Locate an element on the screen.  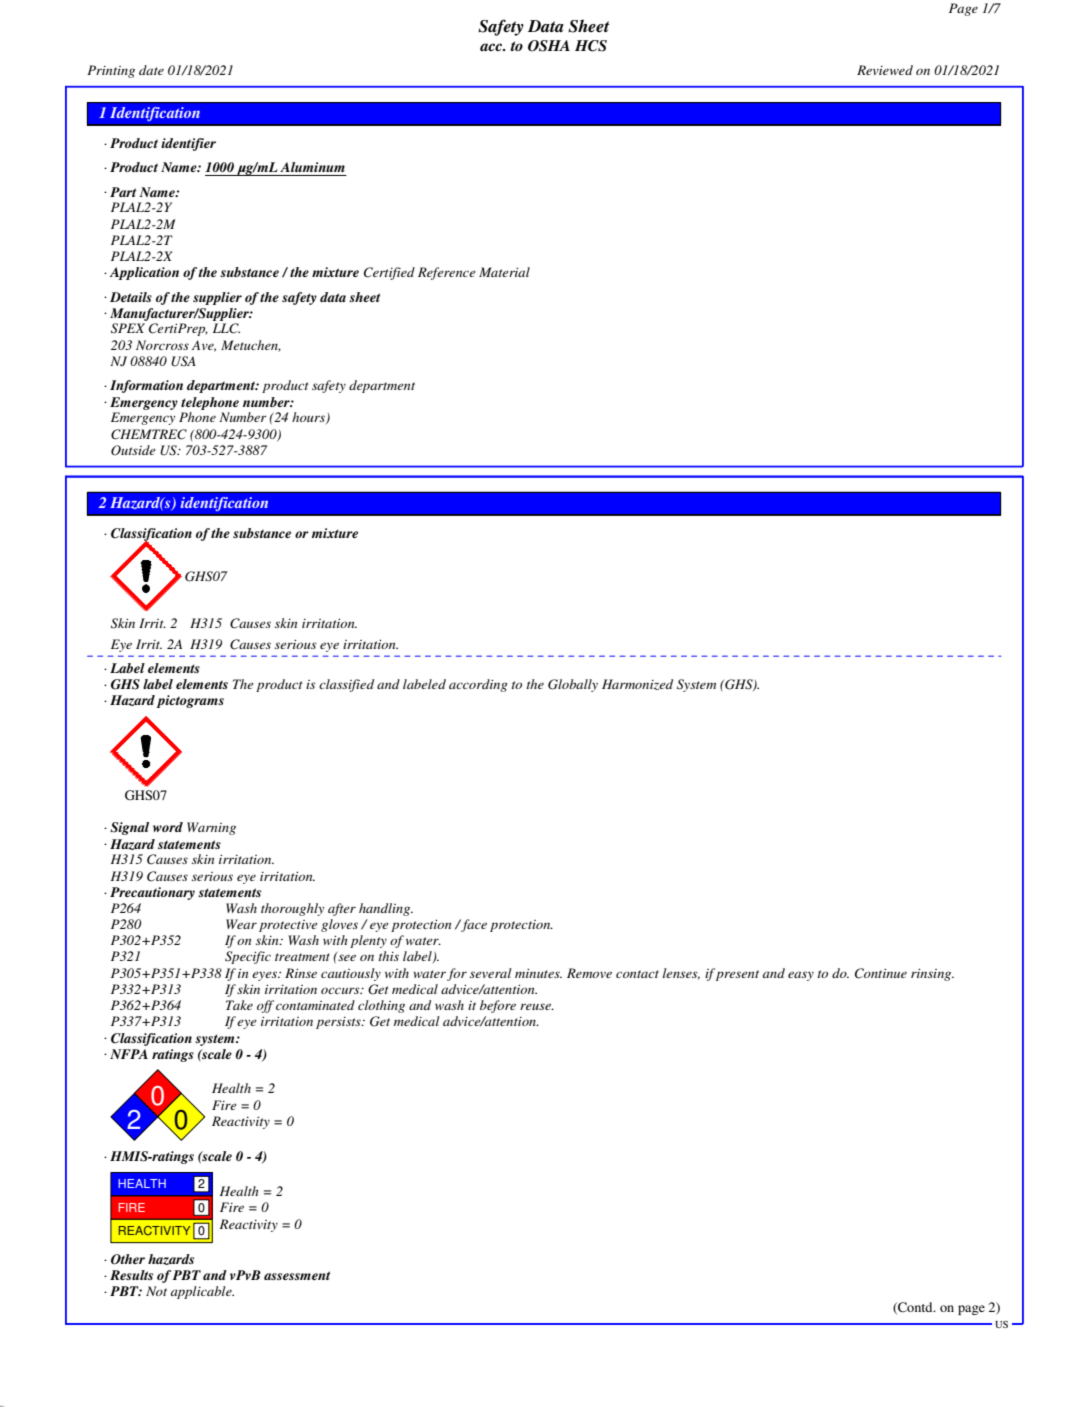
OSHA is located at coordinates (549, 46).
